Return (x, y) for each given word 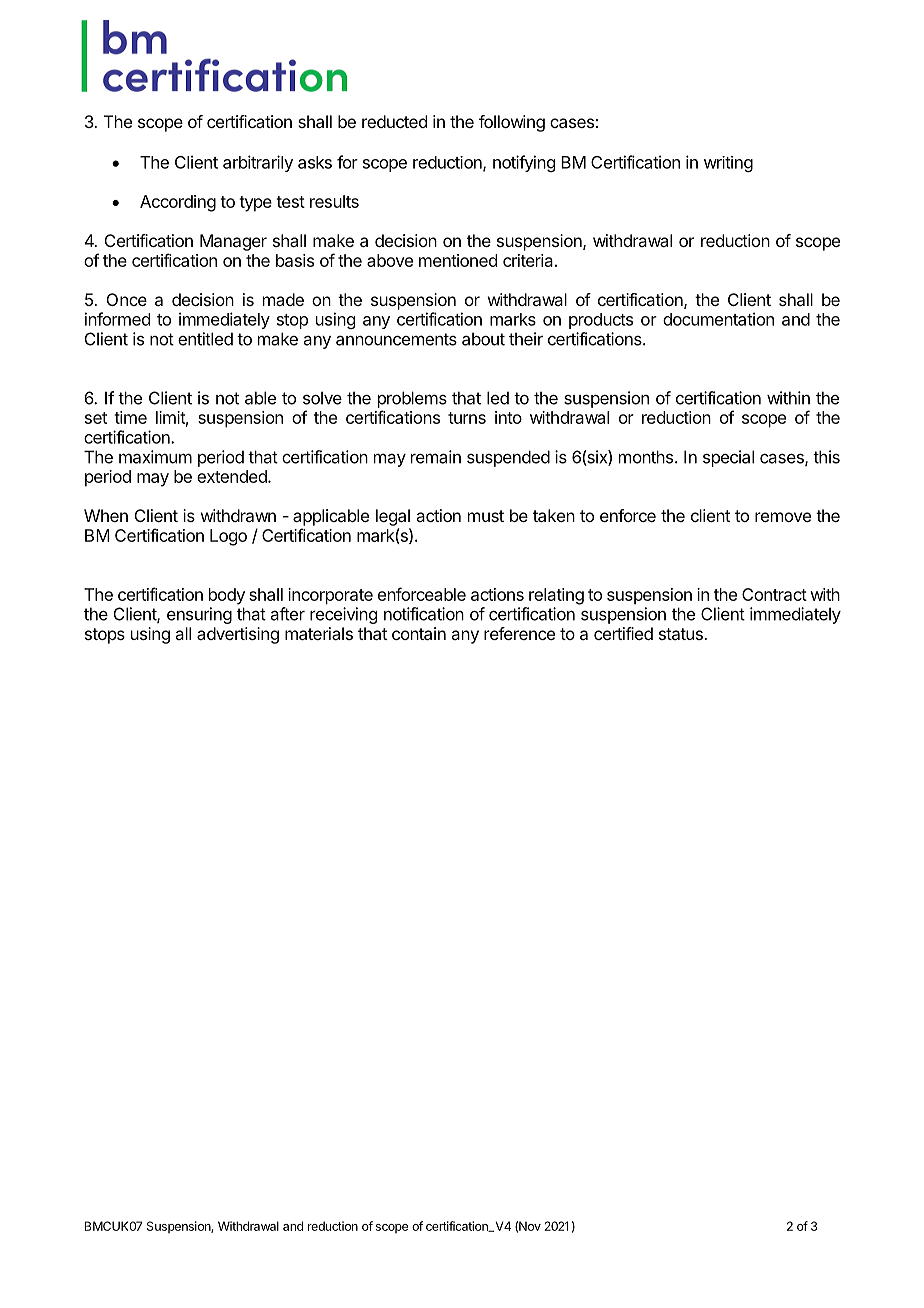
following (512, 123)
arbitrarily (258, 163)
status (682, 634)
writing (728, 164)
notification (424, 614)
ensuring (199, 615)
